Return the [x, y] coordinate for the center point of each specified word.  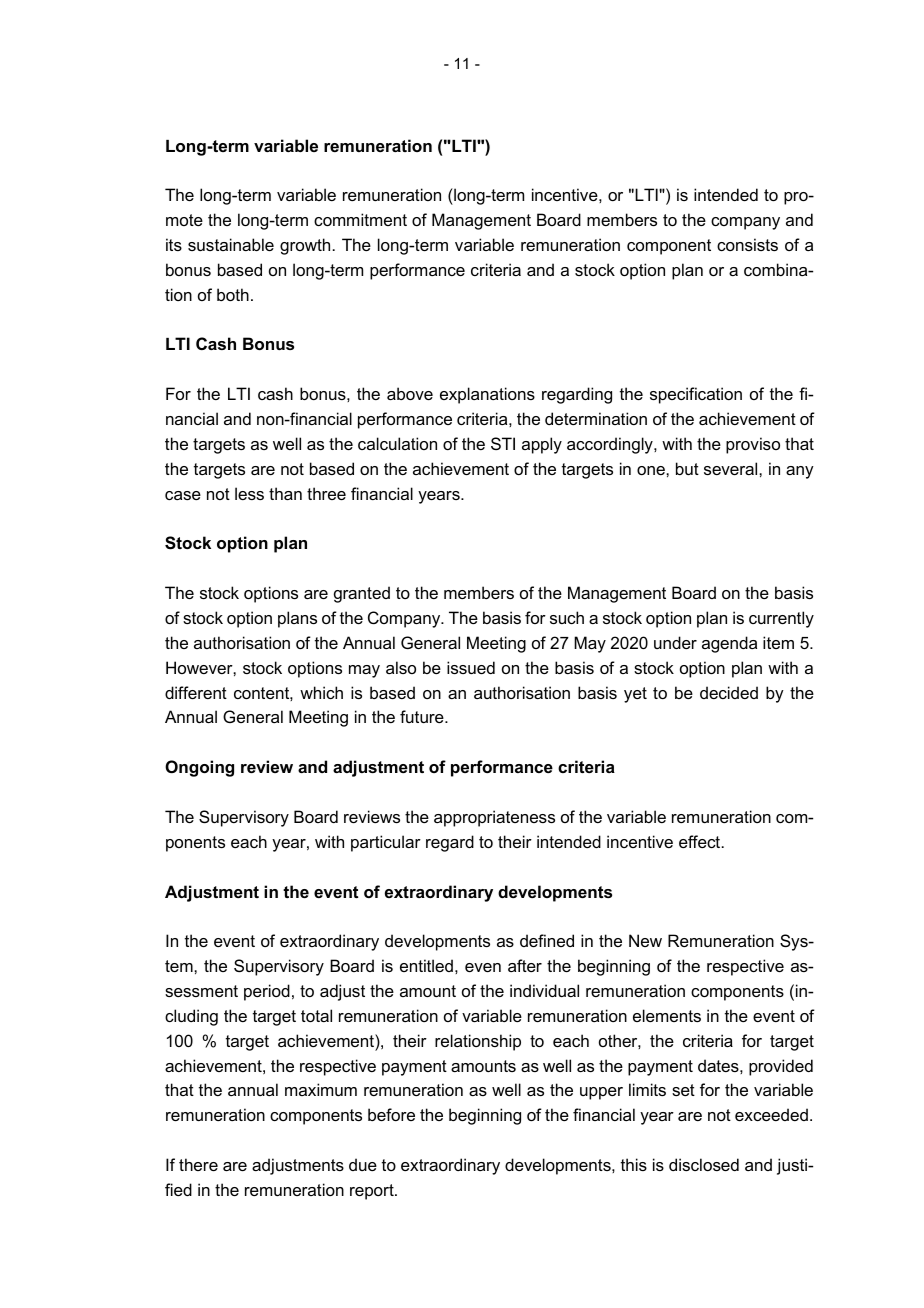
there [198, 1164]
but [687, 468]
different [196, 692]
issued [471, 667]
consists [747, 244]
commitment [360, 219]
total [316, 1015]
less [249, 493]
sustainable [231, 244]
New [645, 940]
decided [729, 692]
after [525, 965]
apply [542, 445]
